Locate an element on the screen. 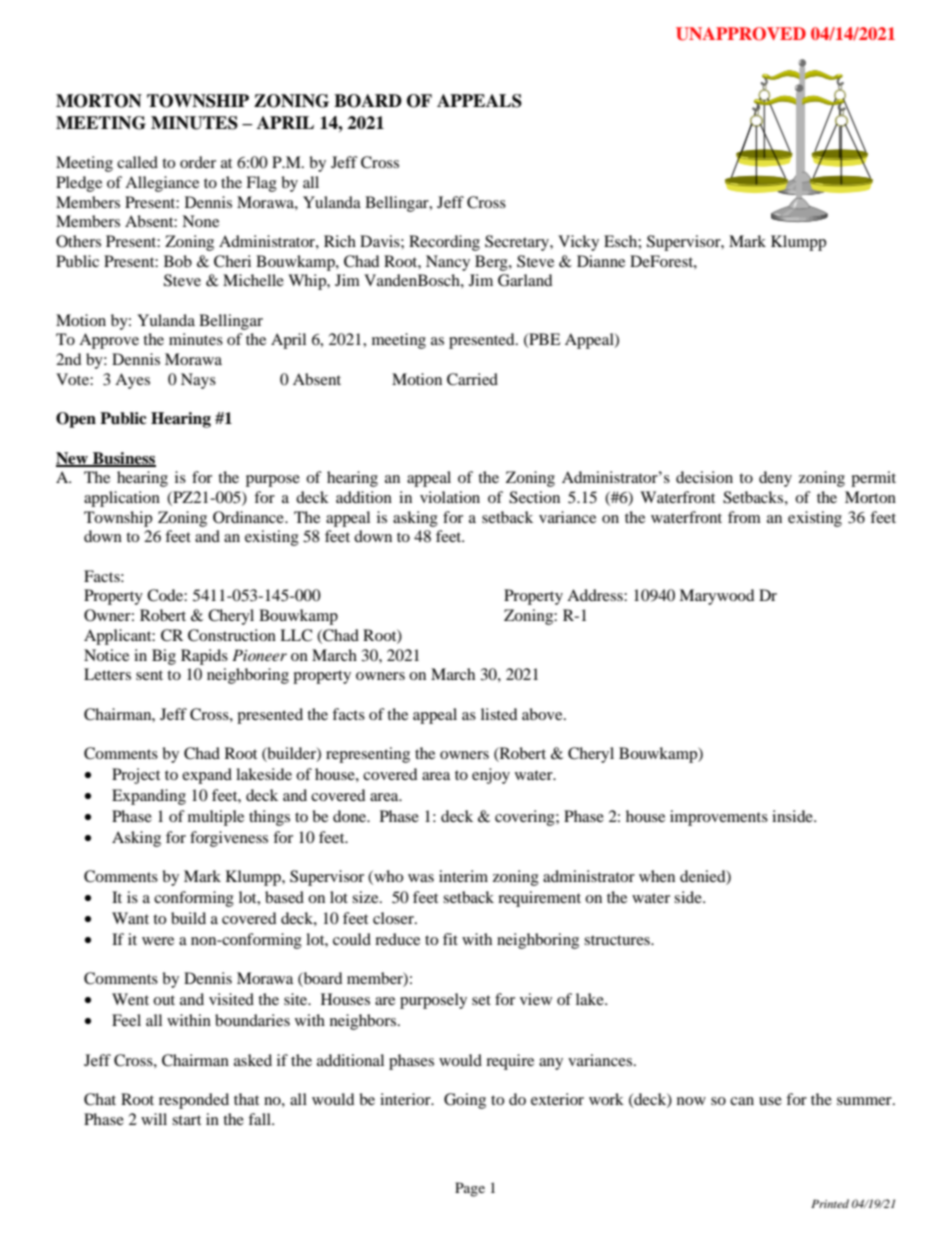 This screenshot has height=1233, width=952. Carried is located at coordinates (472, 379).
